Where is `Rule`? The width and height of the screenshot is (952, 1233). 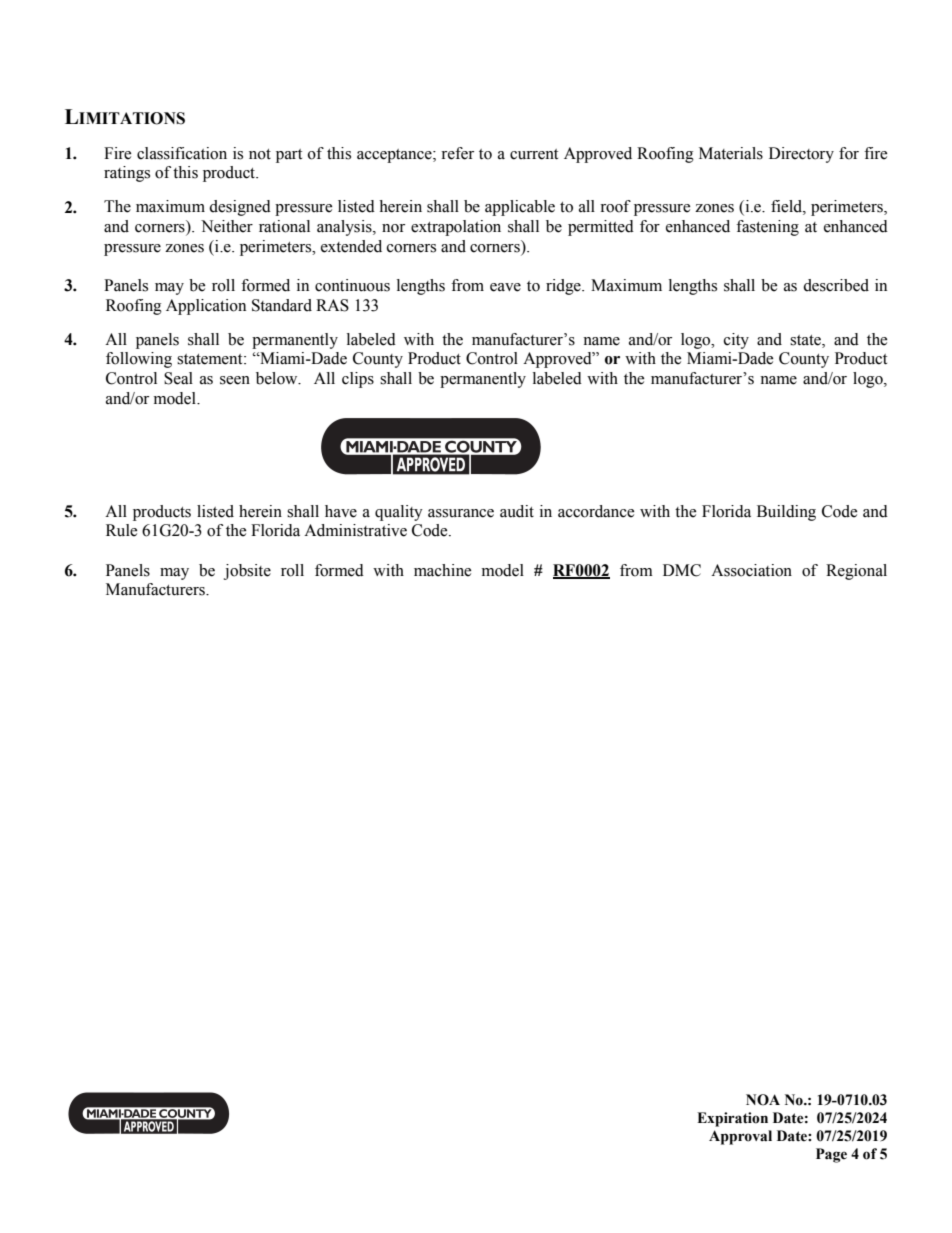 Rule is located at coordinates (121, 530).
